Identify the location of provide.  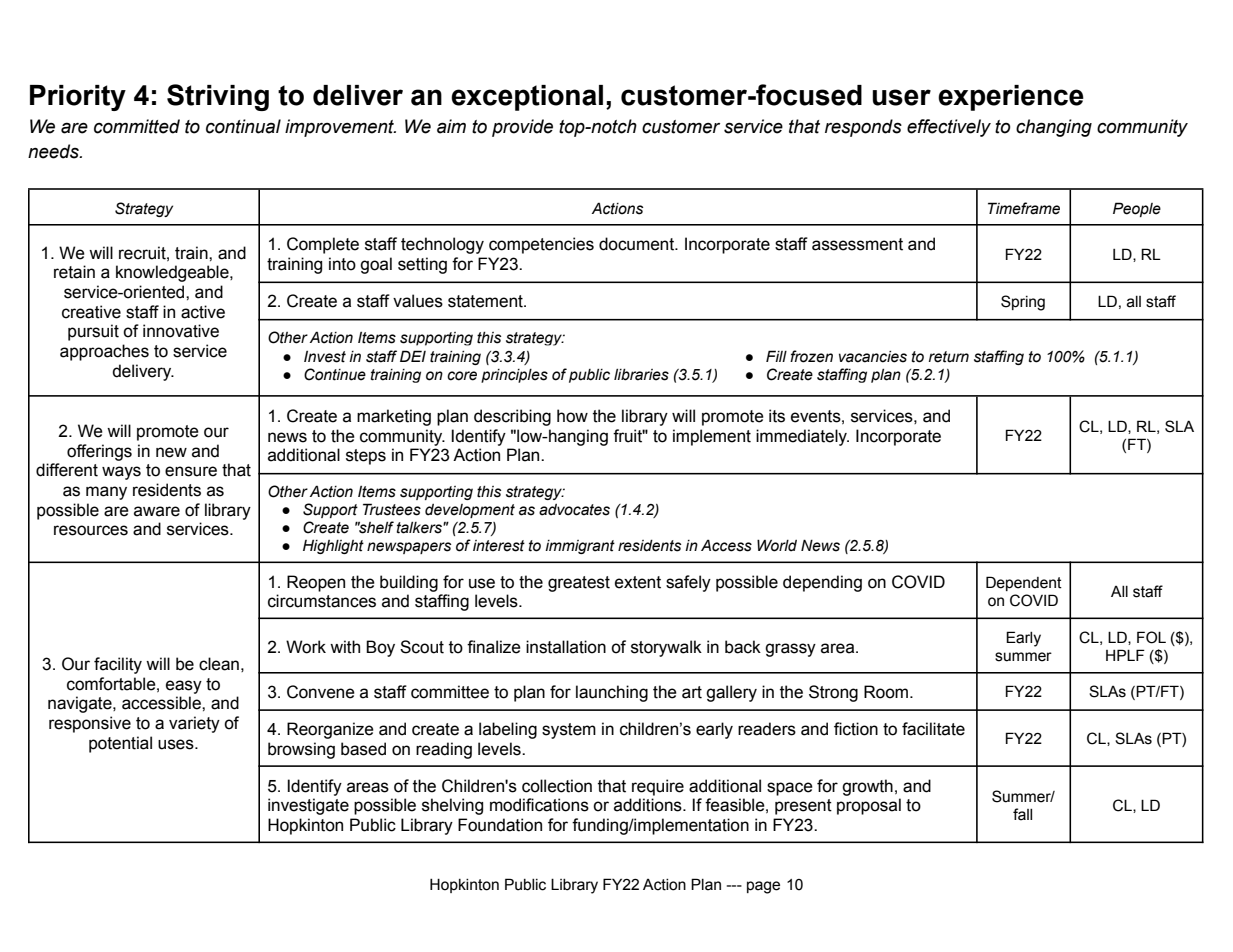
(522, 128).
